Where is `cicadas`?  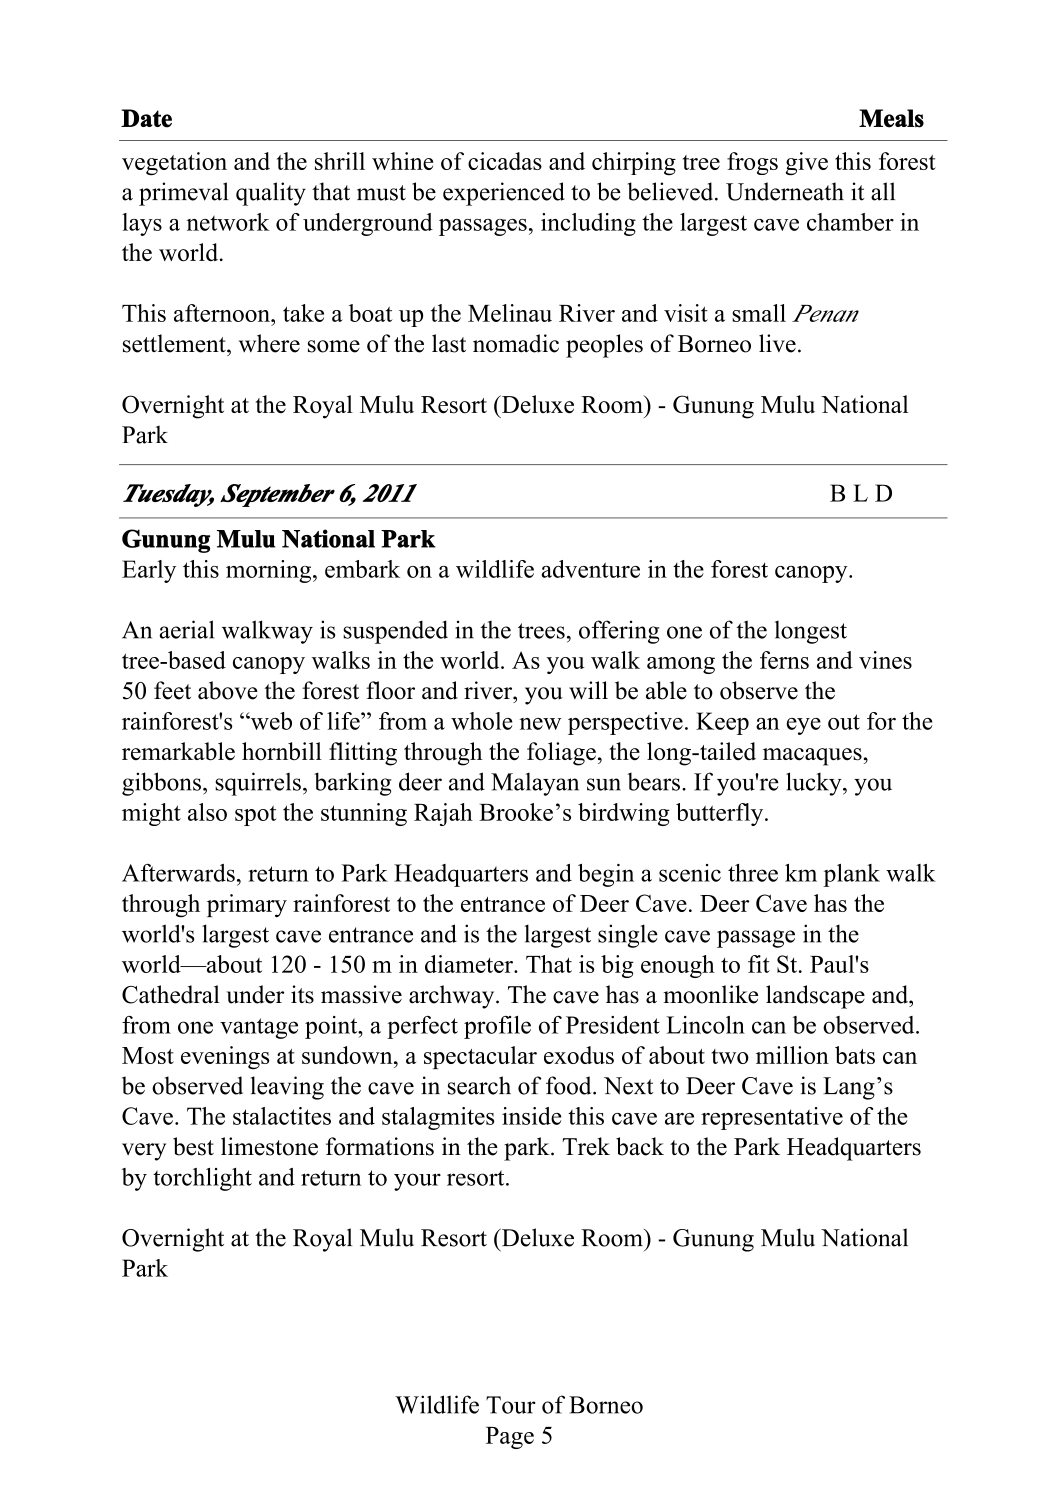
cicadas is located at coordinates (505, 161).
